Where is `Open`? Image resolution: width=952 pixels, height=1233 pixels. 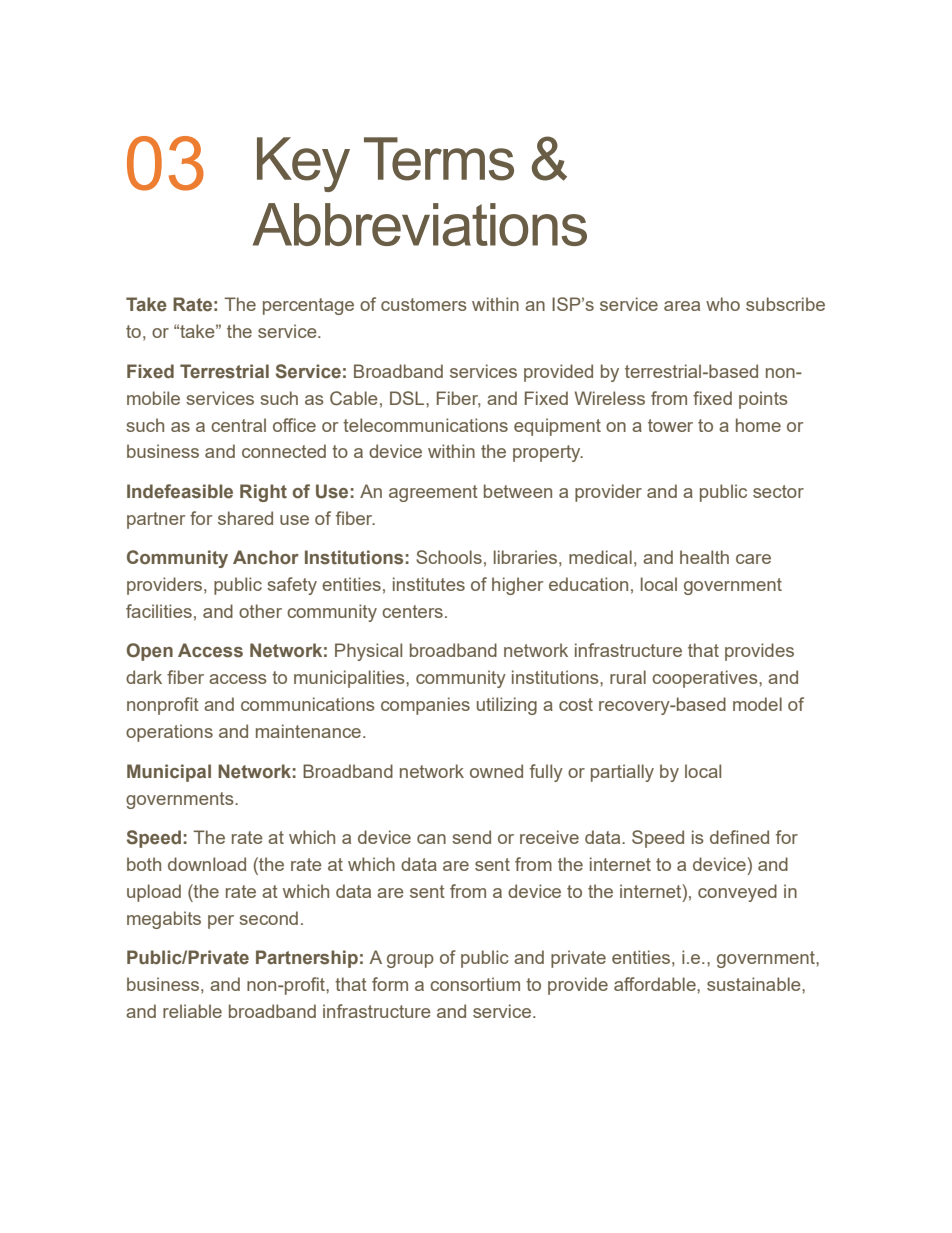
Open is located at coordinates (150, 652).
